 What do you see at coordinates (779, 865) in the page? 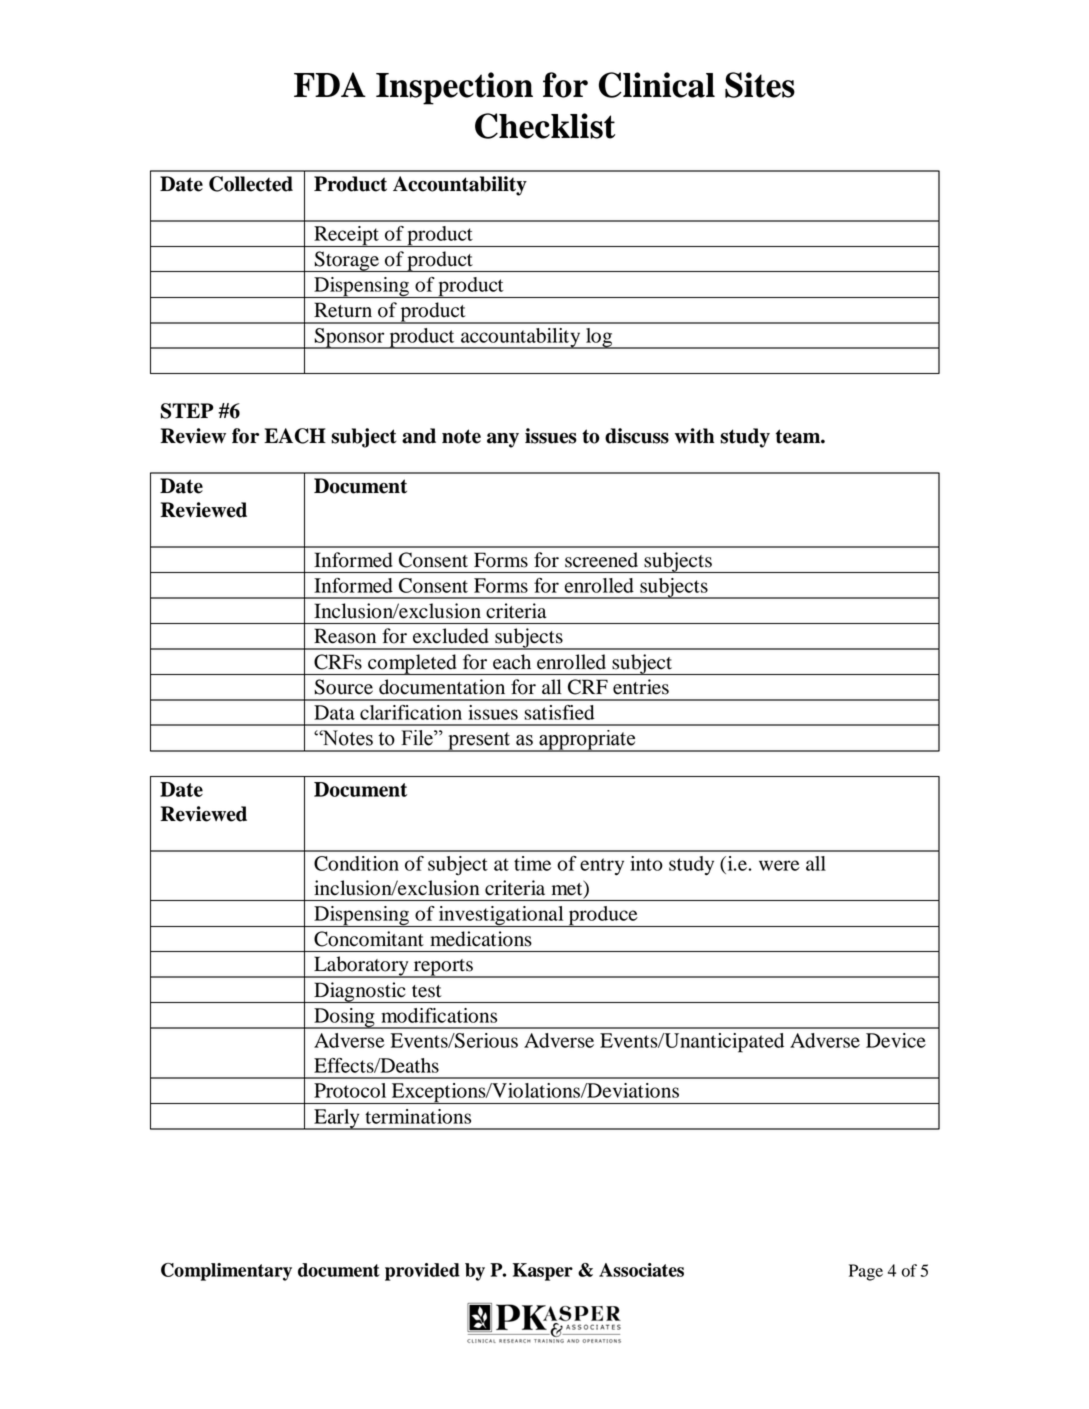
I see `were` at bounding box center [779, 865].
